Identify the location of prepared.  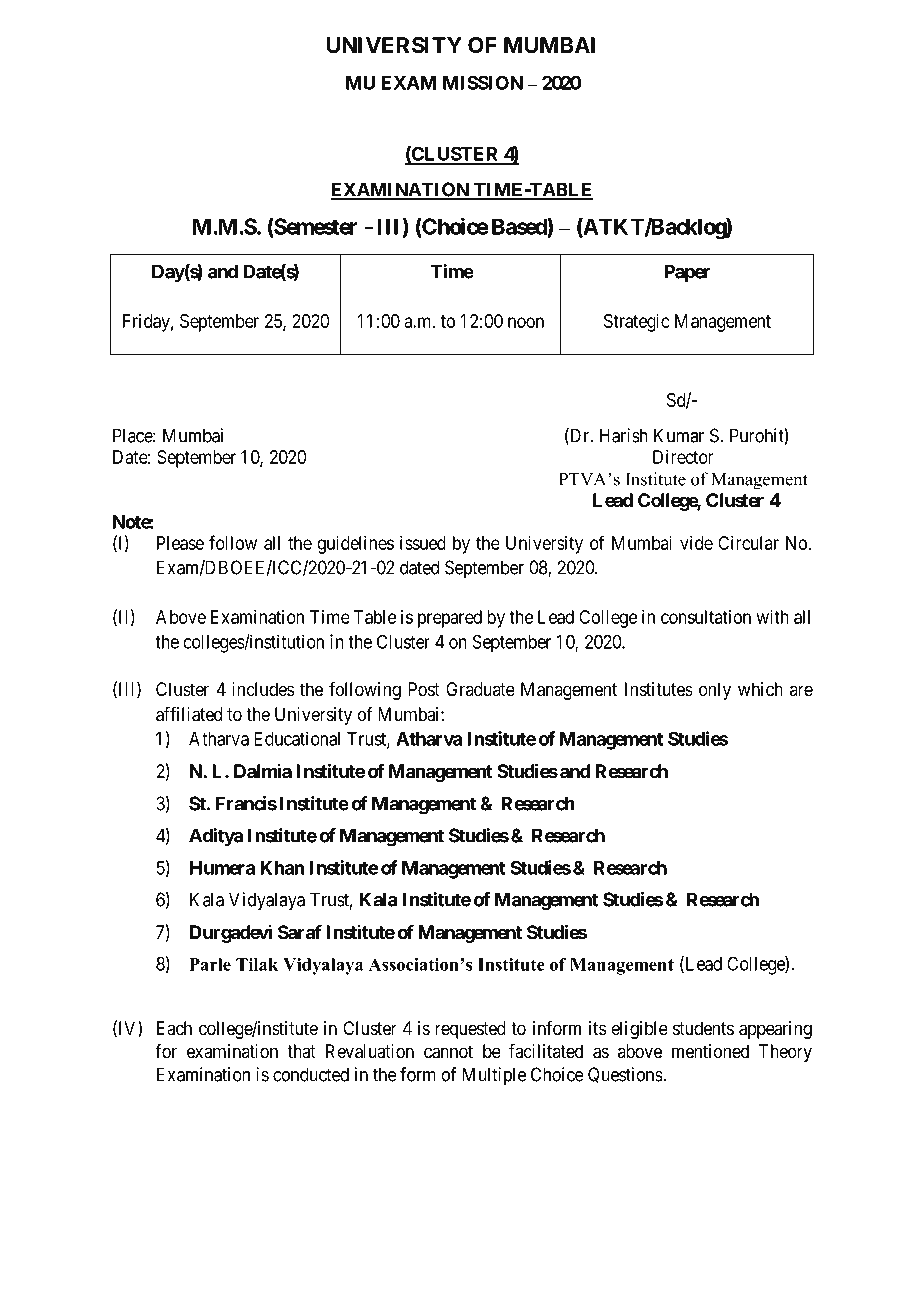
(450, 619).
